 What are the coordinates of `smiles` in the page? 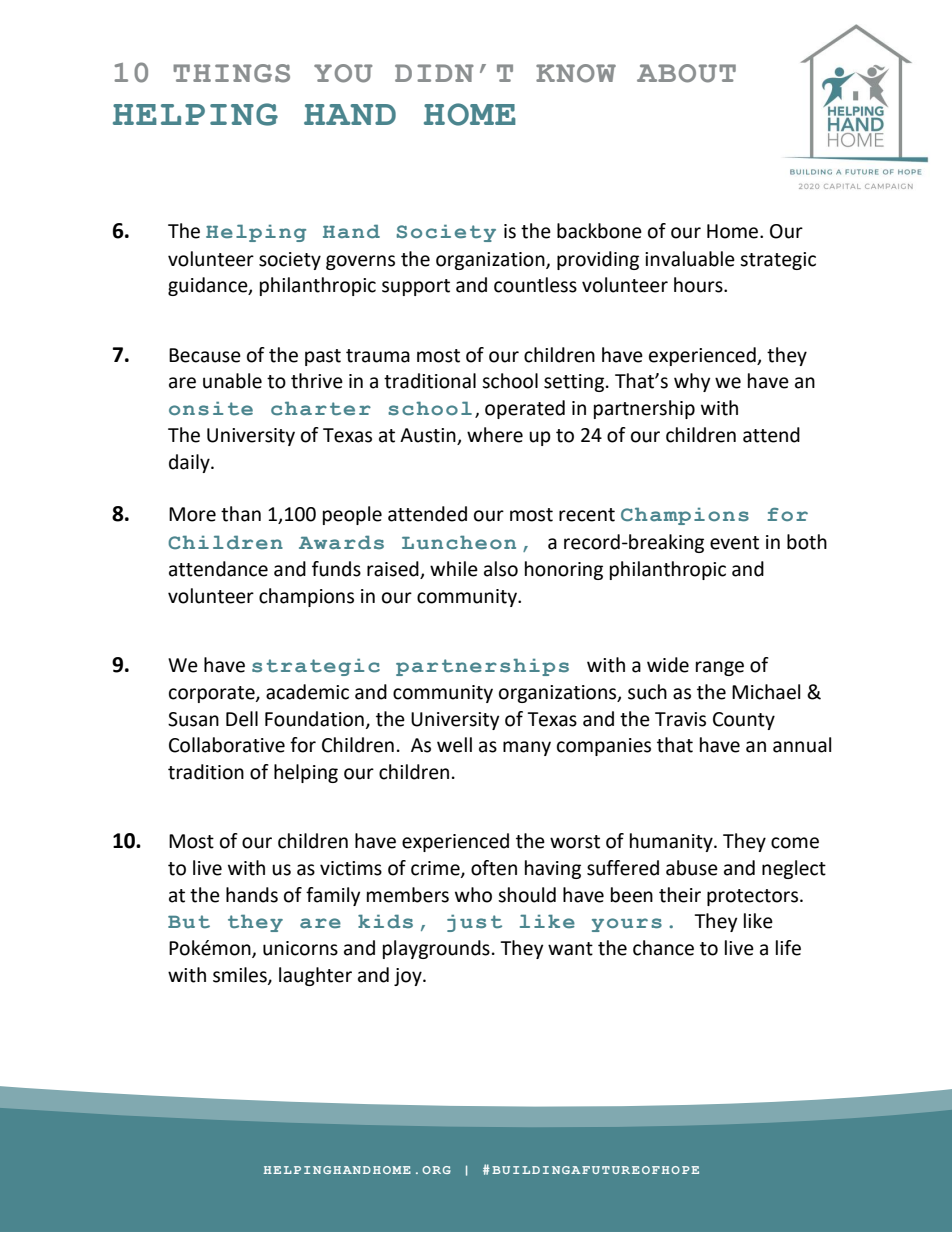 It's located at (241, 976).
